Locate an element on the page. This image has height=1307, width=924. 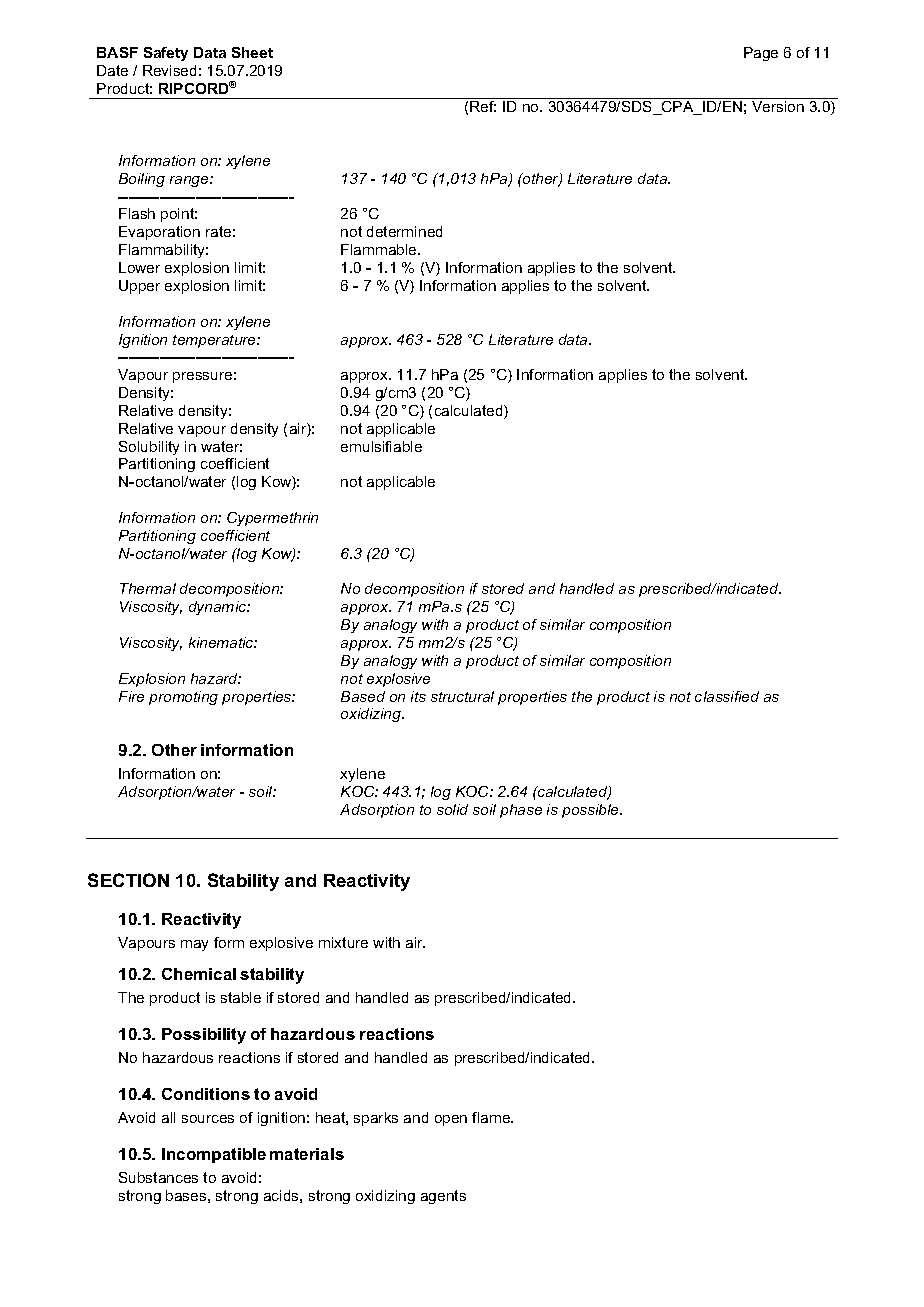
may is located at coordinates (194, 945).
